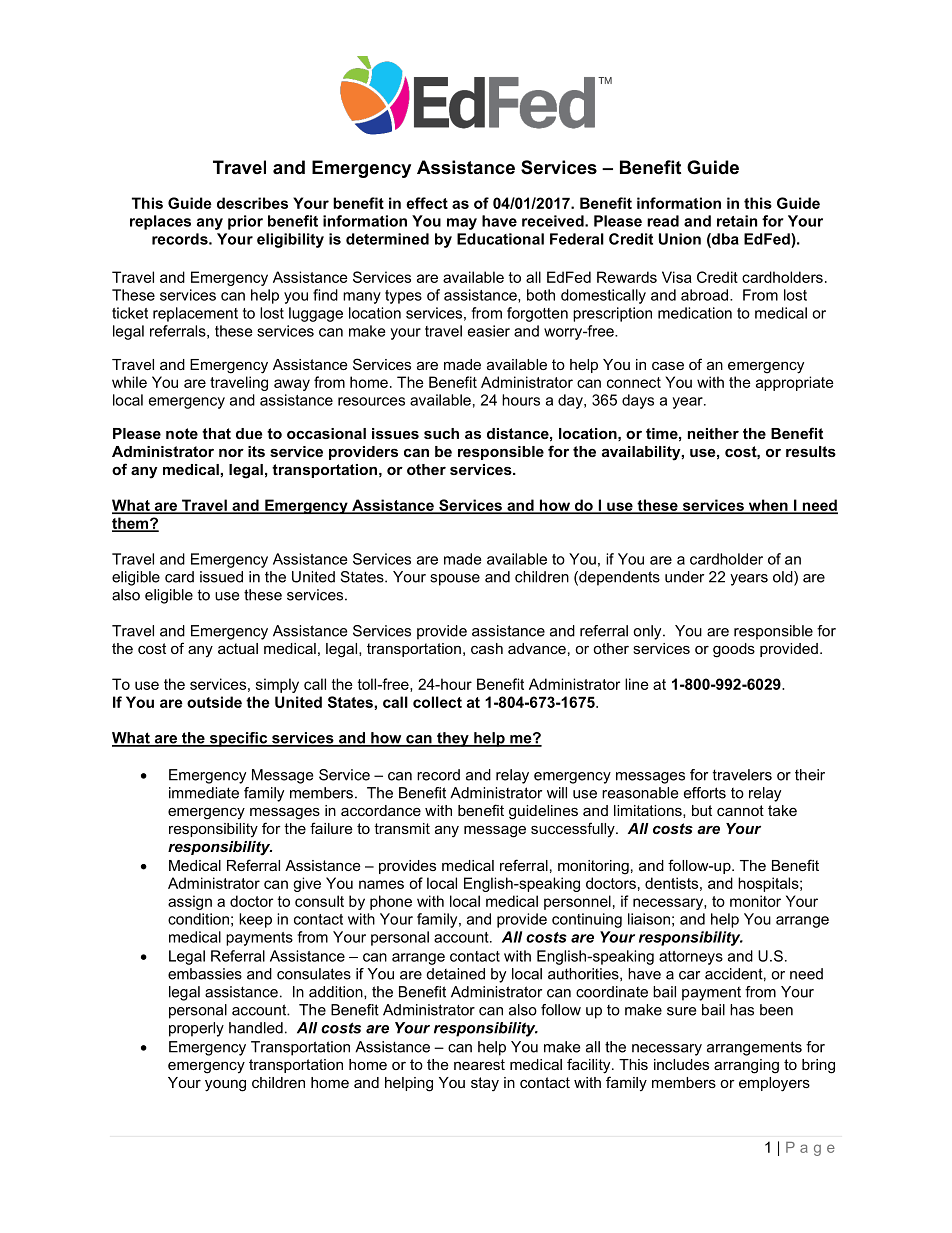 Image resolution: width=952 pixels, height=1233 pixels. Describe the element at coordinates (402, 828) in the screenshot. I see `transmit` at that location.
